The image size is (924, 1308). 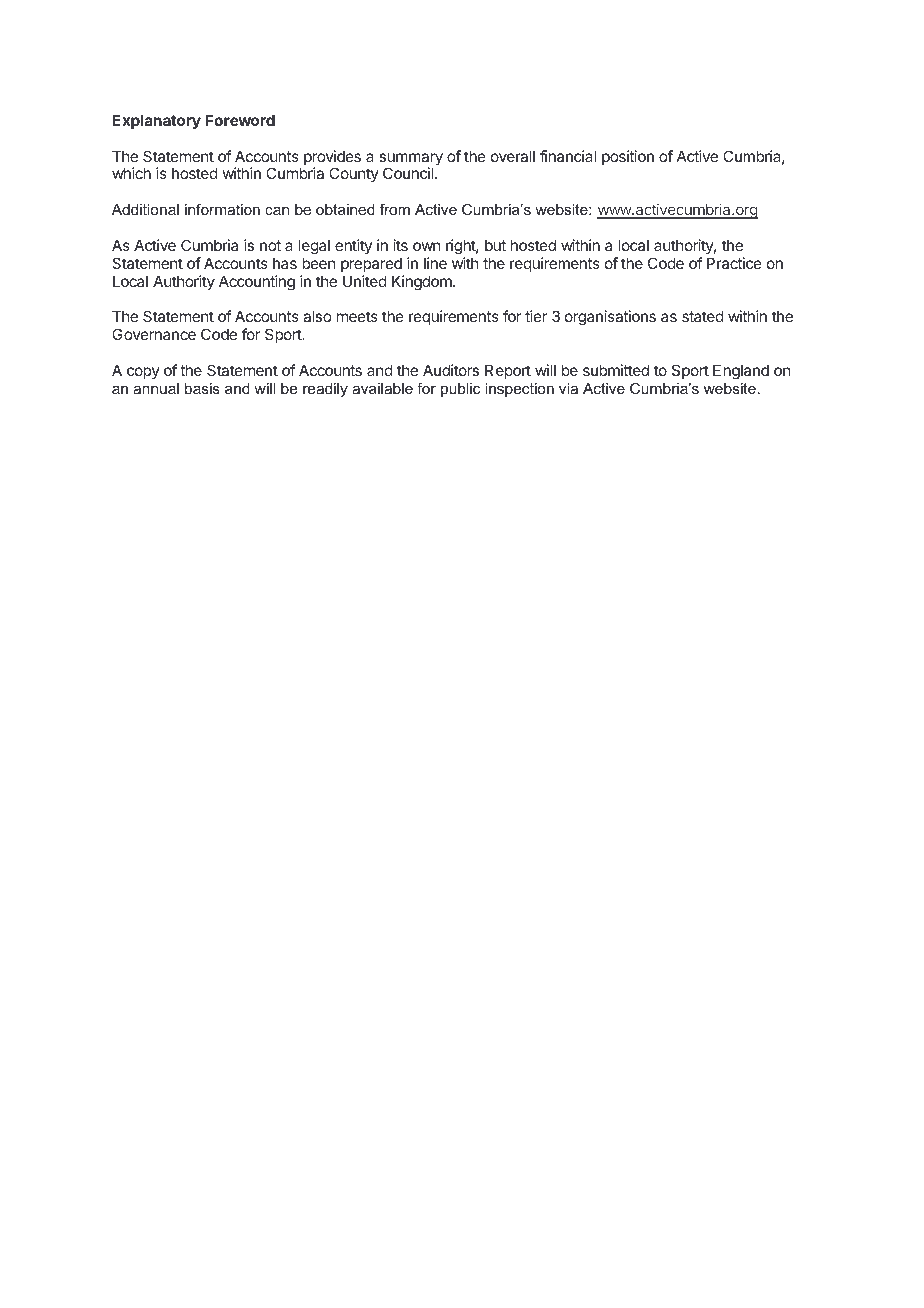 I want to click on overall, so click(x=513, y=156).
